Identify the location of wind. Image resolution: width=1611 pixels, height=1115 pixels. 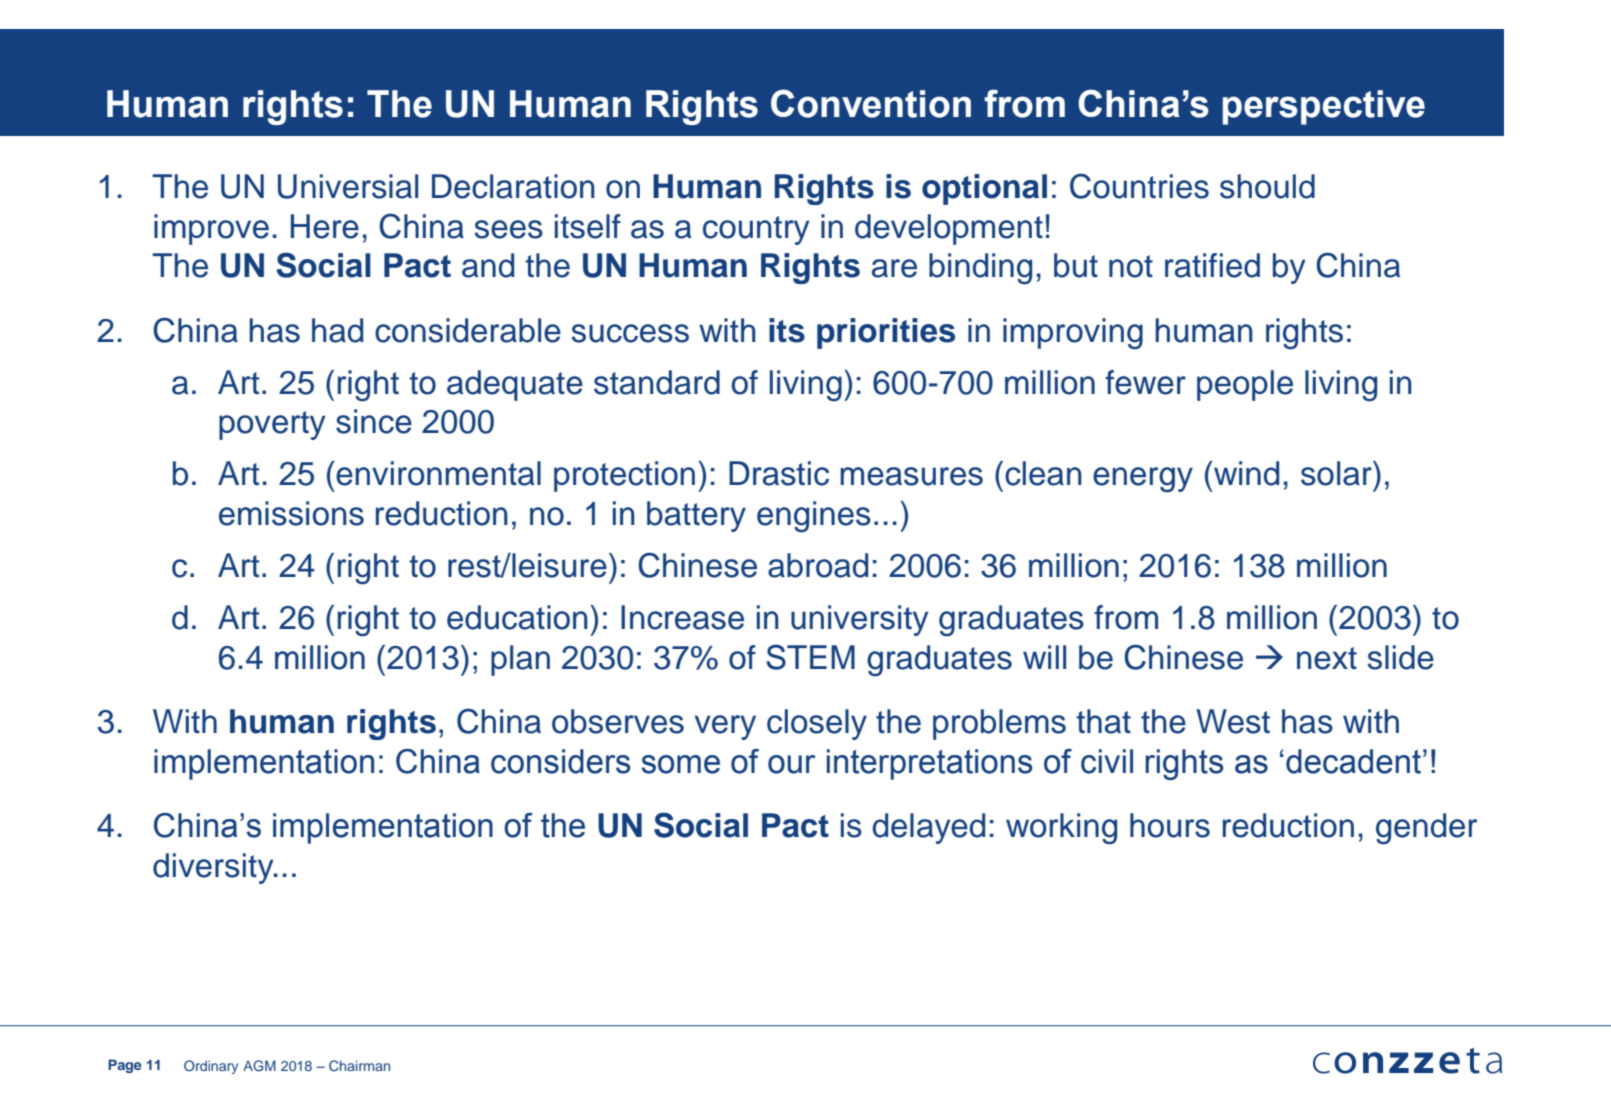
(1245, 473).
